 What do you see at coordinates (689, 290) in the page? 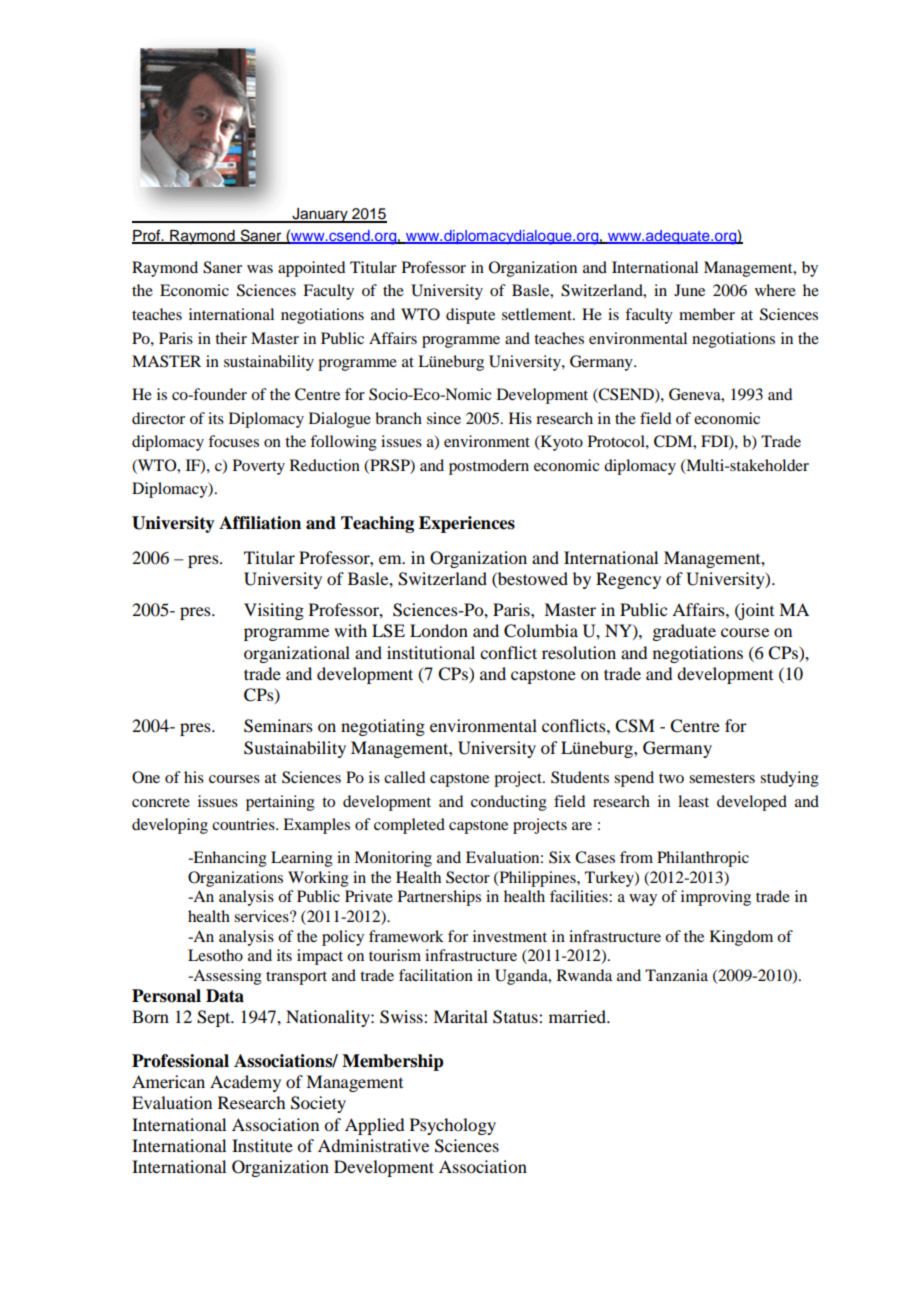
I see `June` at bounding box center [689, 290].
